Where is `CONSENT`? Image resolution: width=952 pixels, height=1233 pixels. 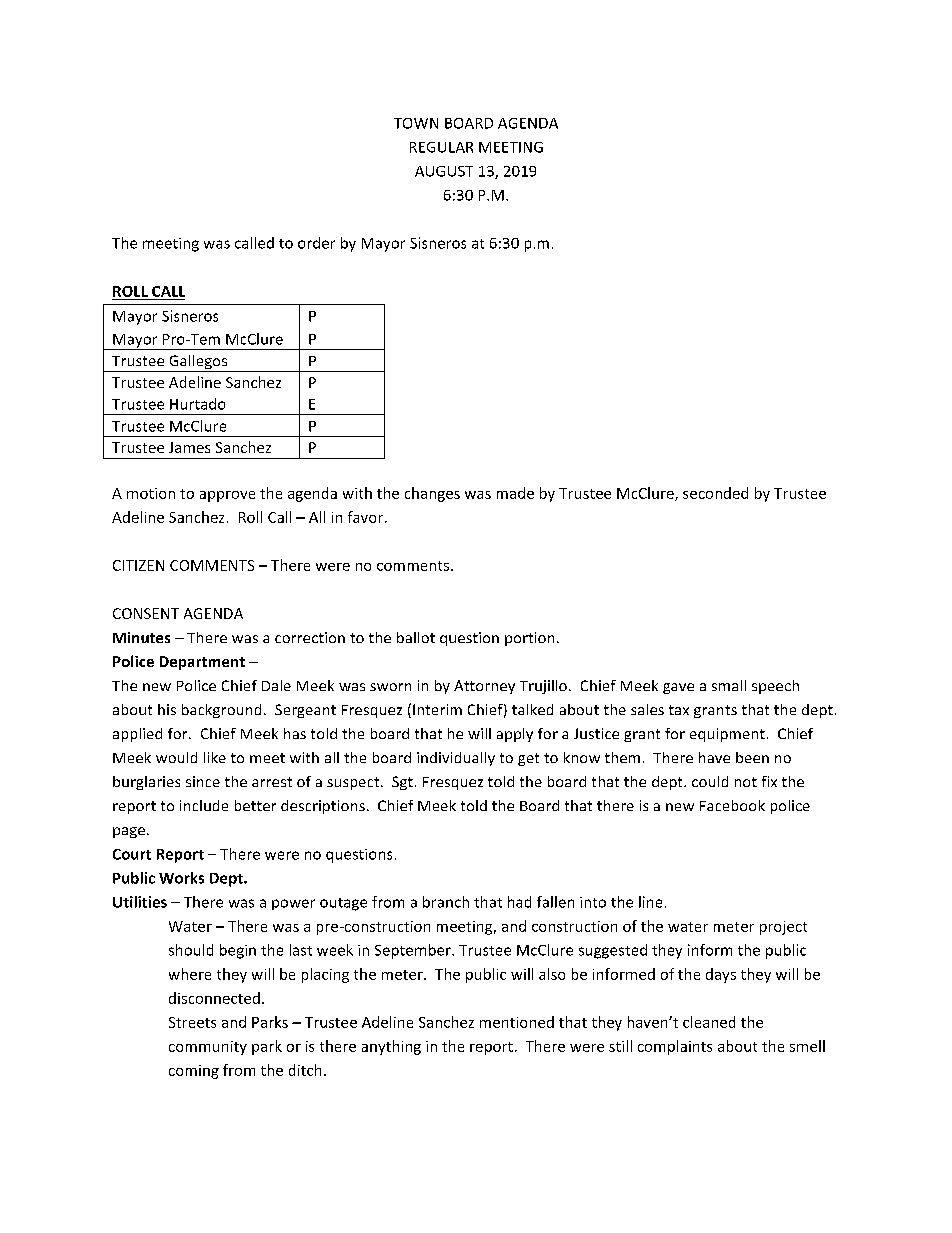 CONSENT is located at coordinates (146, 613).
